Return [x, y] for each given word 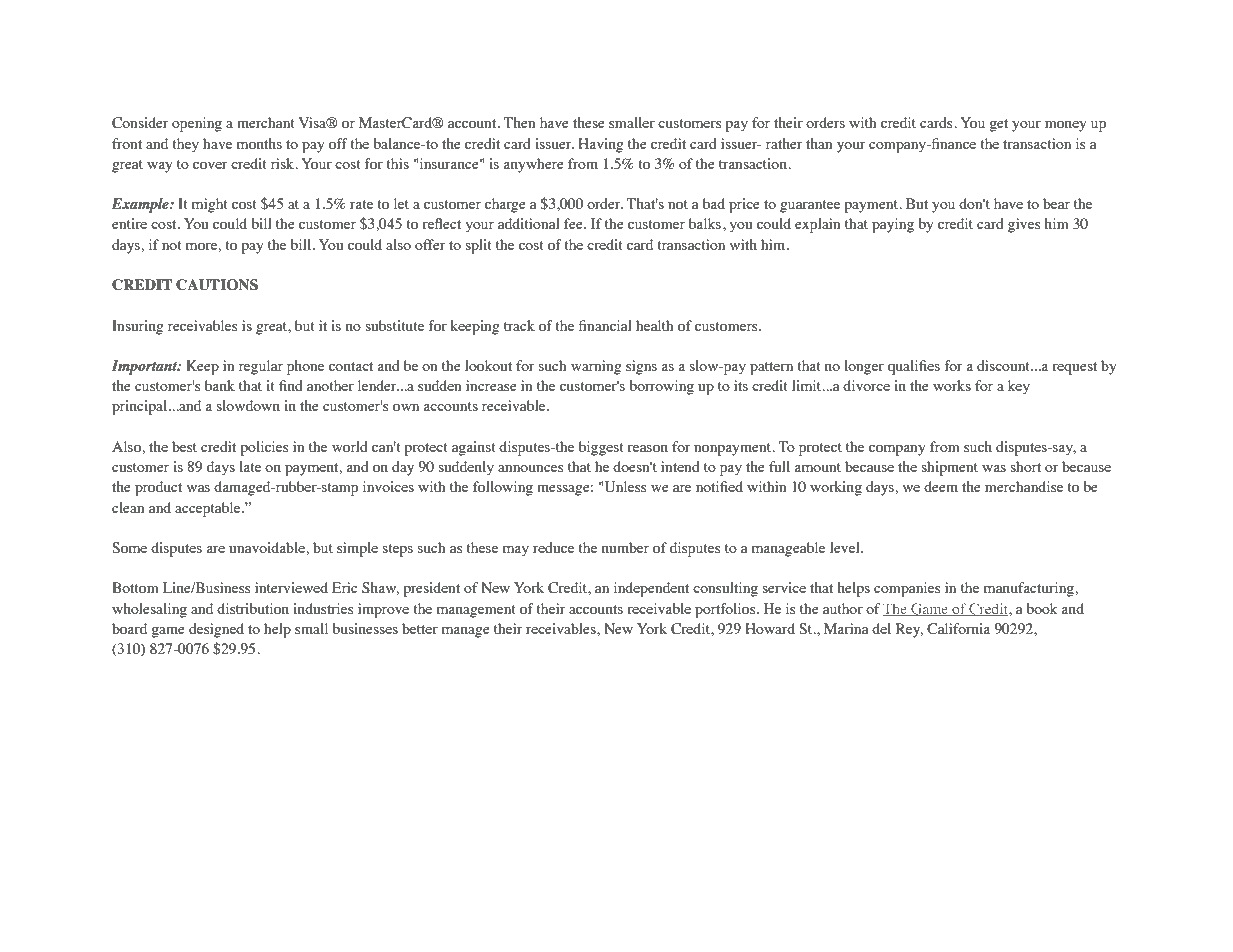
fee [574, 223]
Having [601, 145]
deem [941, 486]
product [158, 488]
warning [596, 367]
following [503, 488]
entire [129, 223]
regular [261, 367]
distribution [253, 608]
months [259, 143]
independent [651, 589]
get [998, 125]
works [952, 385]
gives [1024, 225]
